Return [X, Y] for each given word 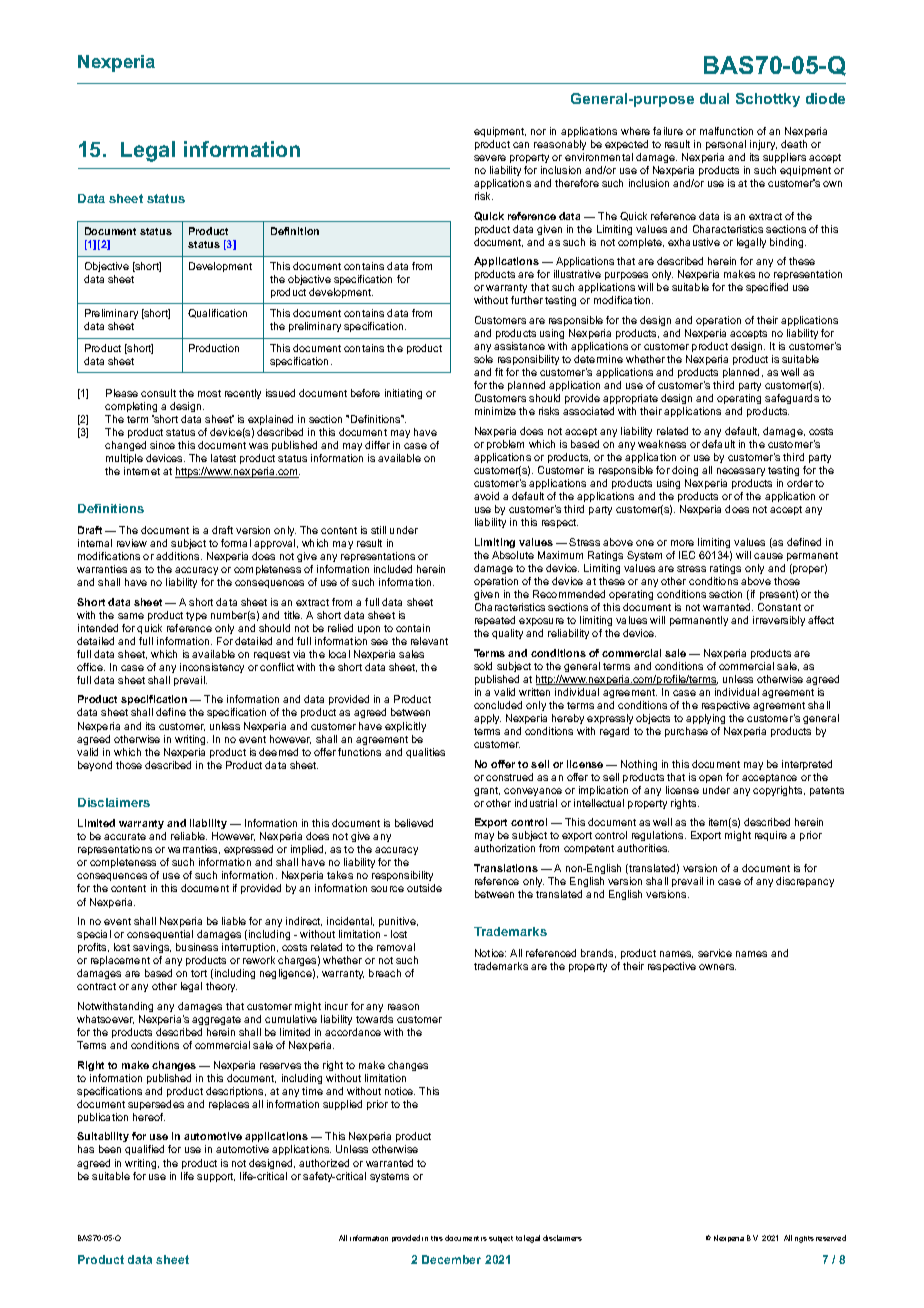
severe [490, 158]
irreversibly [779, 621]
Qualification [217, 313]
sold [483, 666]
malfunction [726, 131]
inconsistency [212, 668]
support [216, 1177]
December [451, 1259]
